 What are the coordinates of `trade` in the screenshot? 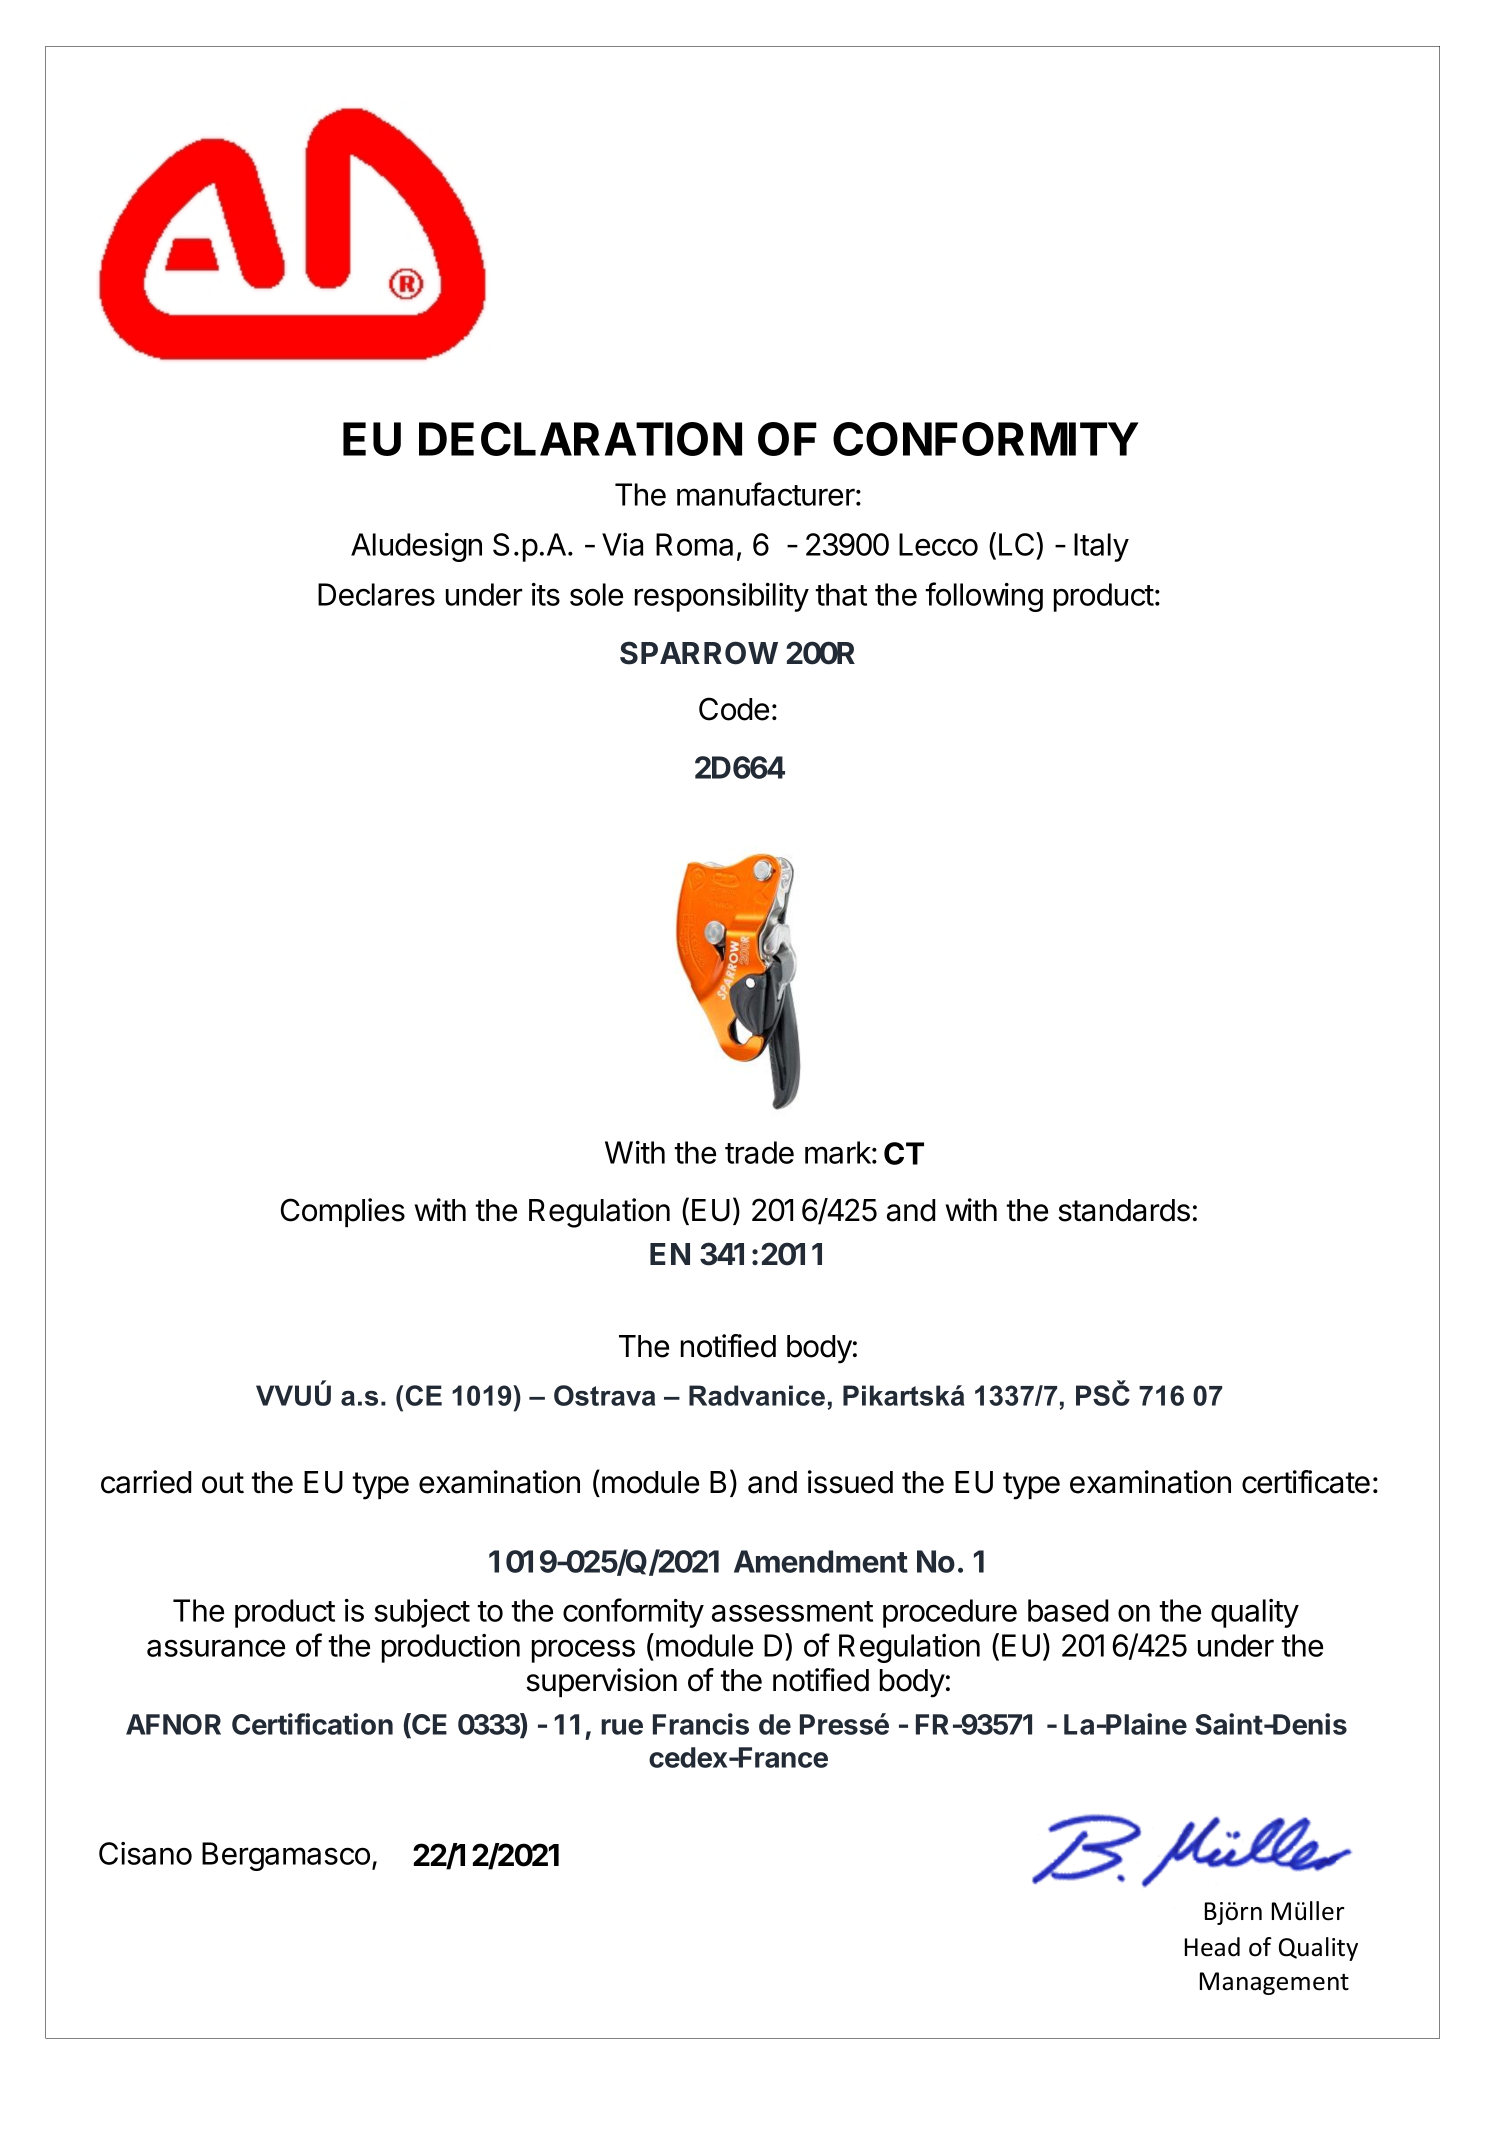 It's located at (759, 1152).
